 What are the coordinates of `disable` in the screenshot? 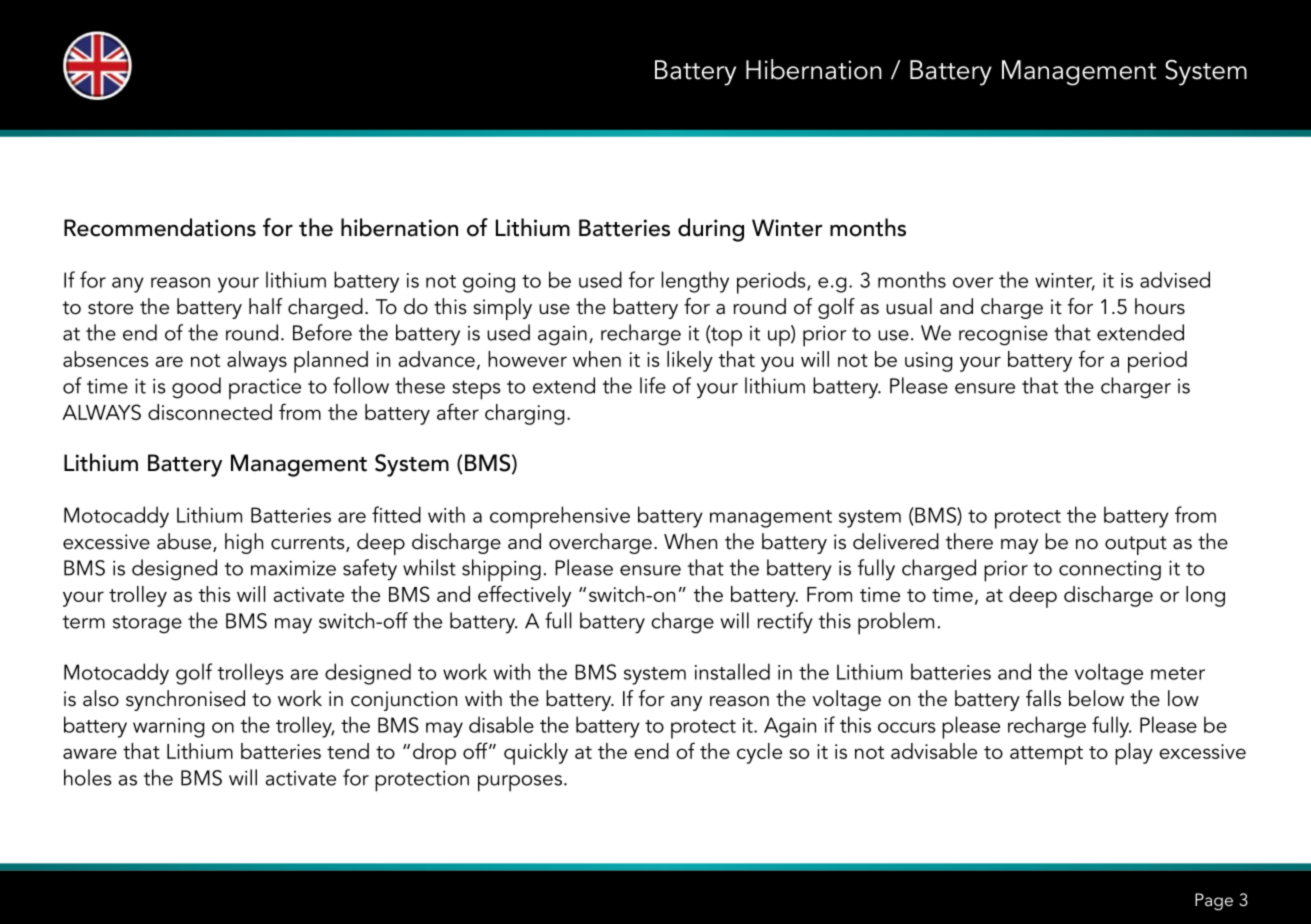 It's located at (501, 724).
